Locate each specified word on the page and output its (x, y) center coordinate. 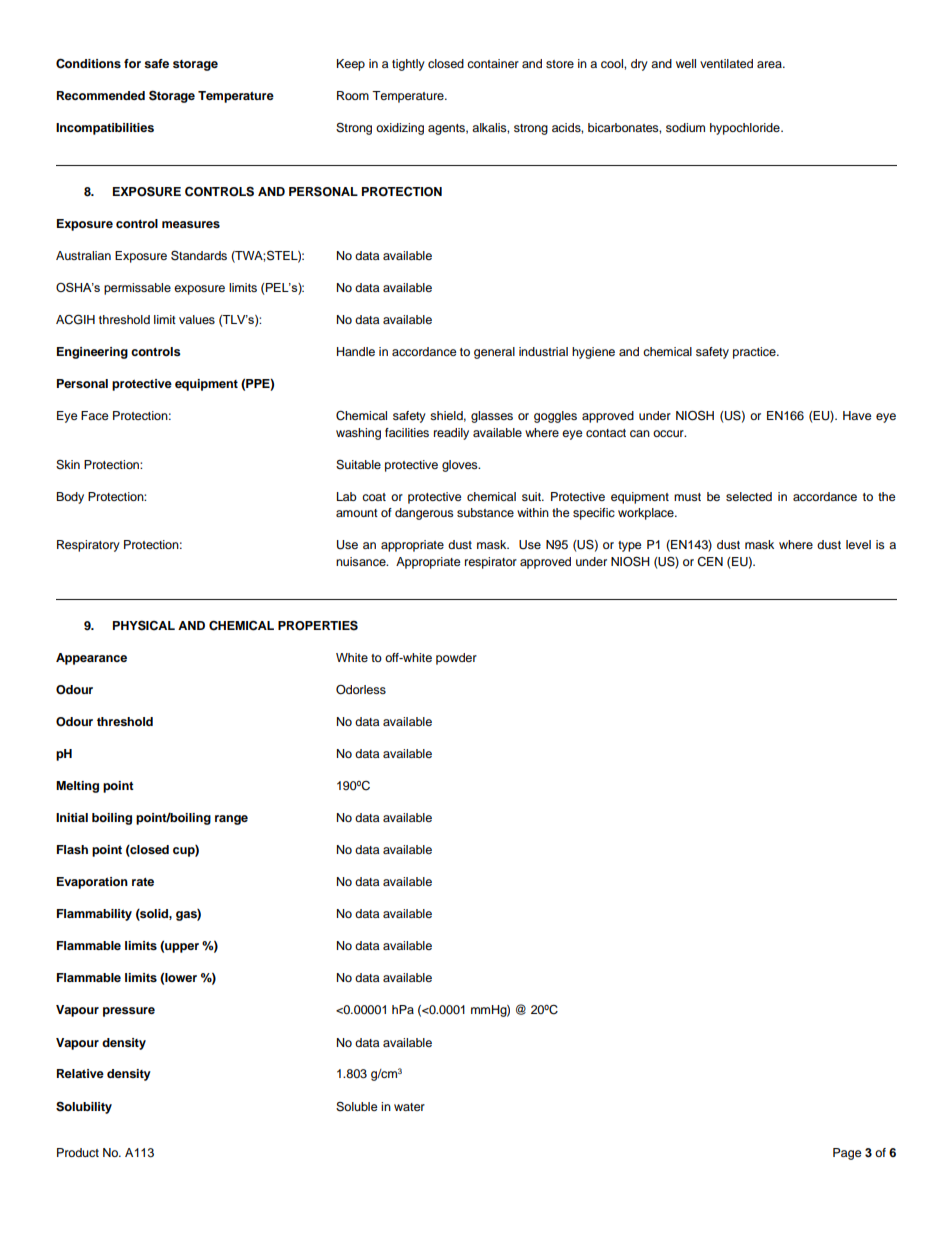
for (132, 63)
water (409, 1107)
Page (847, 1154)
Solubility (84, 1107)
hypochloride (746, 129)
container (493, 63)
